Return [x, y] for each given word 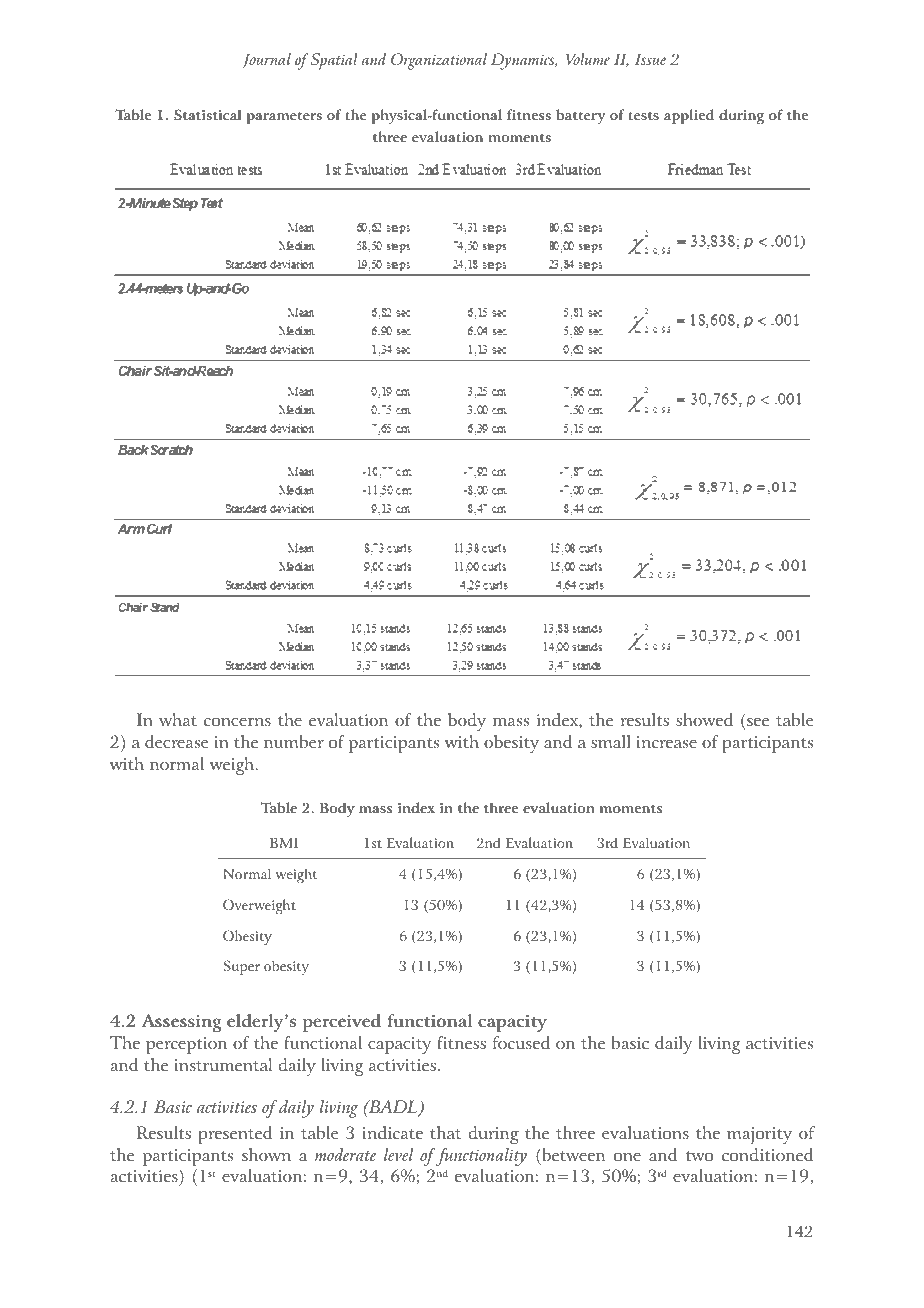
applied [689, 116]
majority [759, 1135]
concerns [237, 722]
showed [704, 719]
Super [242, 967]
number [294, 741]
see [758, 722]
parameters [284, 117]
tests [643, 115]
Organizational [439, 61]
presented [235, 1135]
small [611, 741]
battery [581, 116]
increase [666, 742]
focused [521, 1042]
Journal [266, 60]
